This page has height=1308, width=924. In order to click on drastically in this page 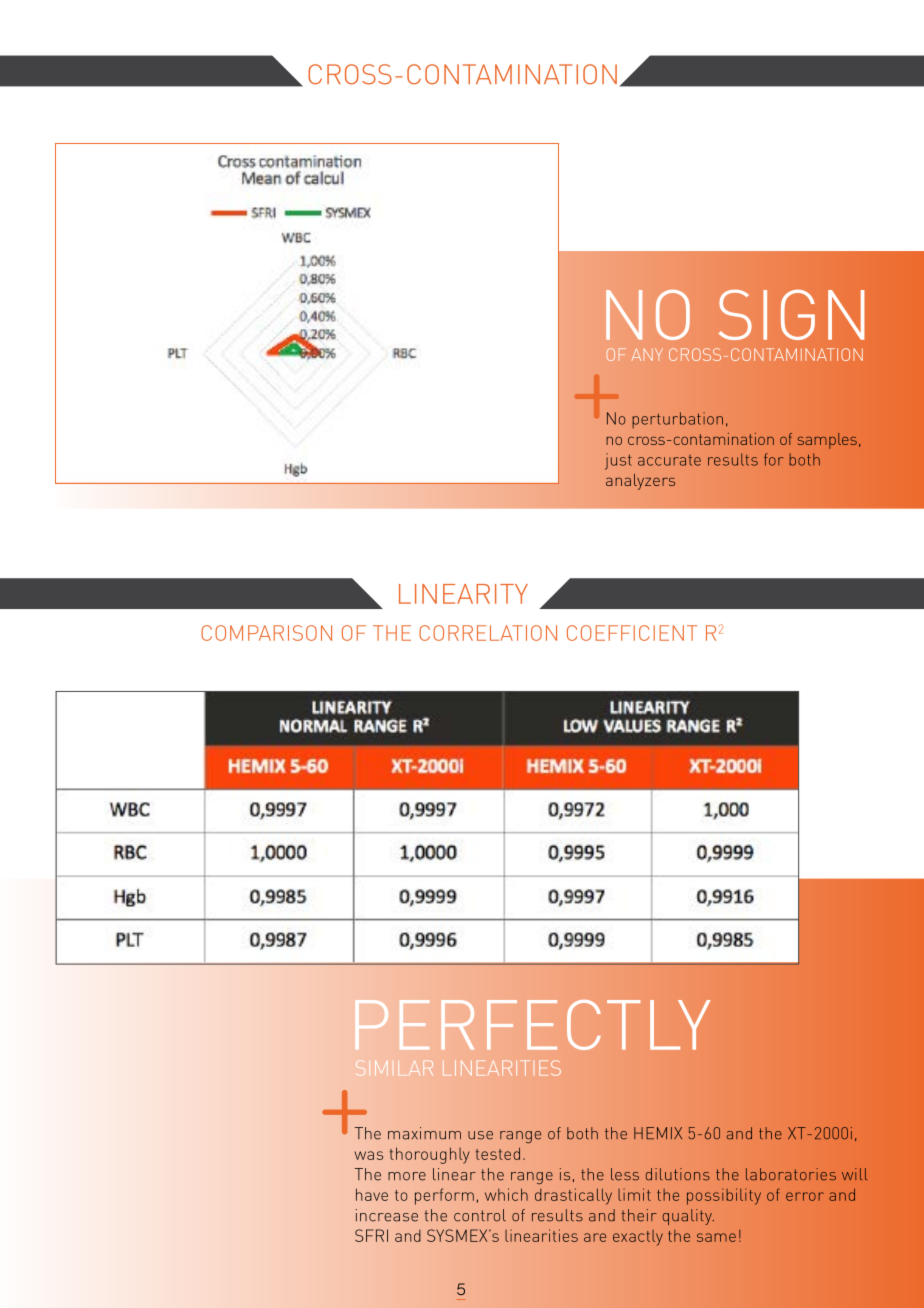, I will do `click(573, 1196)`.
